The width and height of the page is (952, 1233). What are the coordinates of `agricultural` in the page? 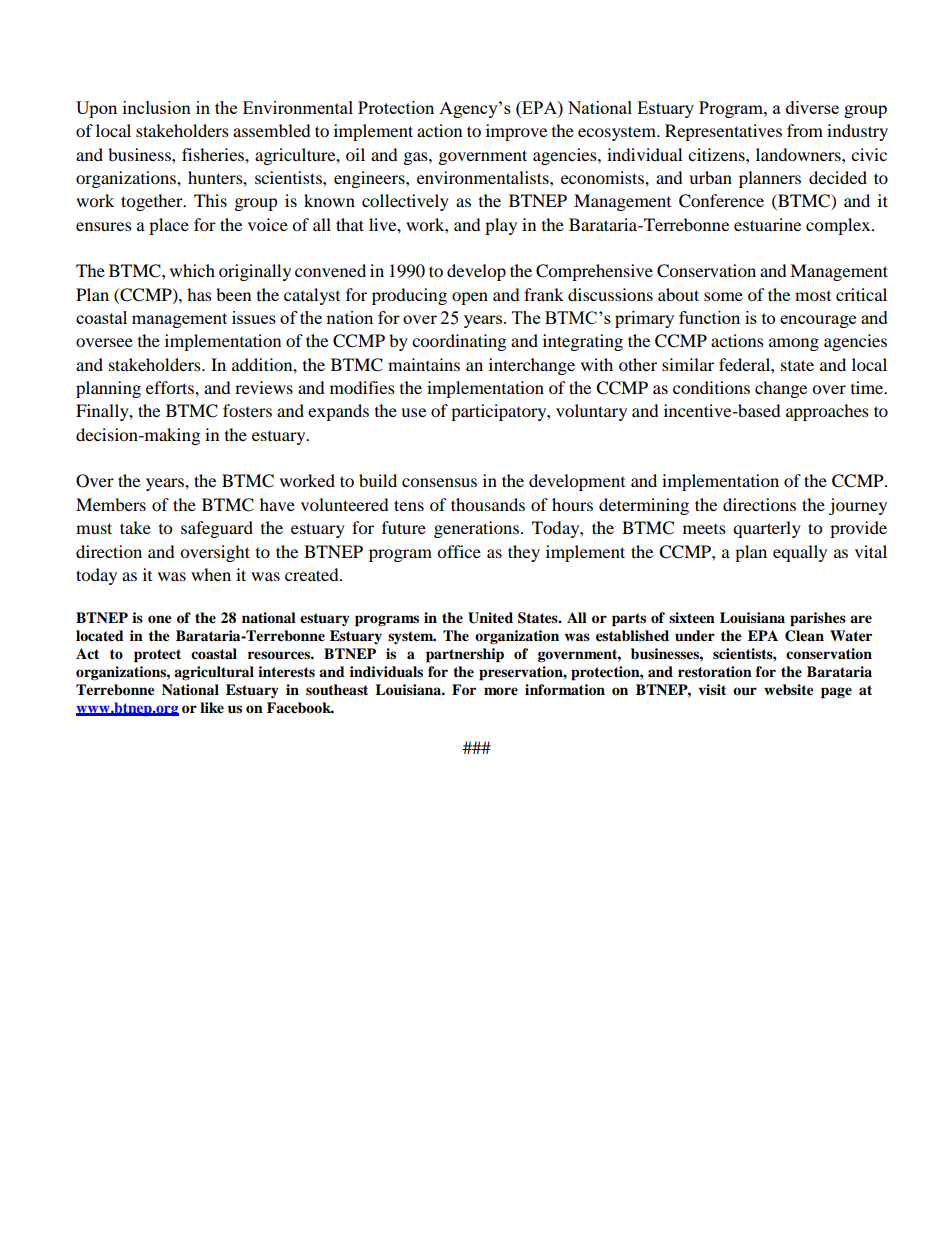 It's located at (214, 673).
